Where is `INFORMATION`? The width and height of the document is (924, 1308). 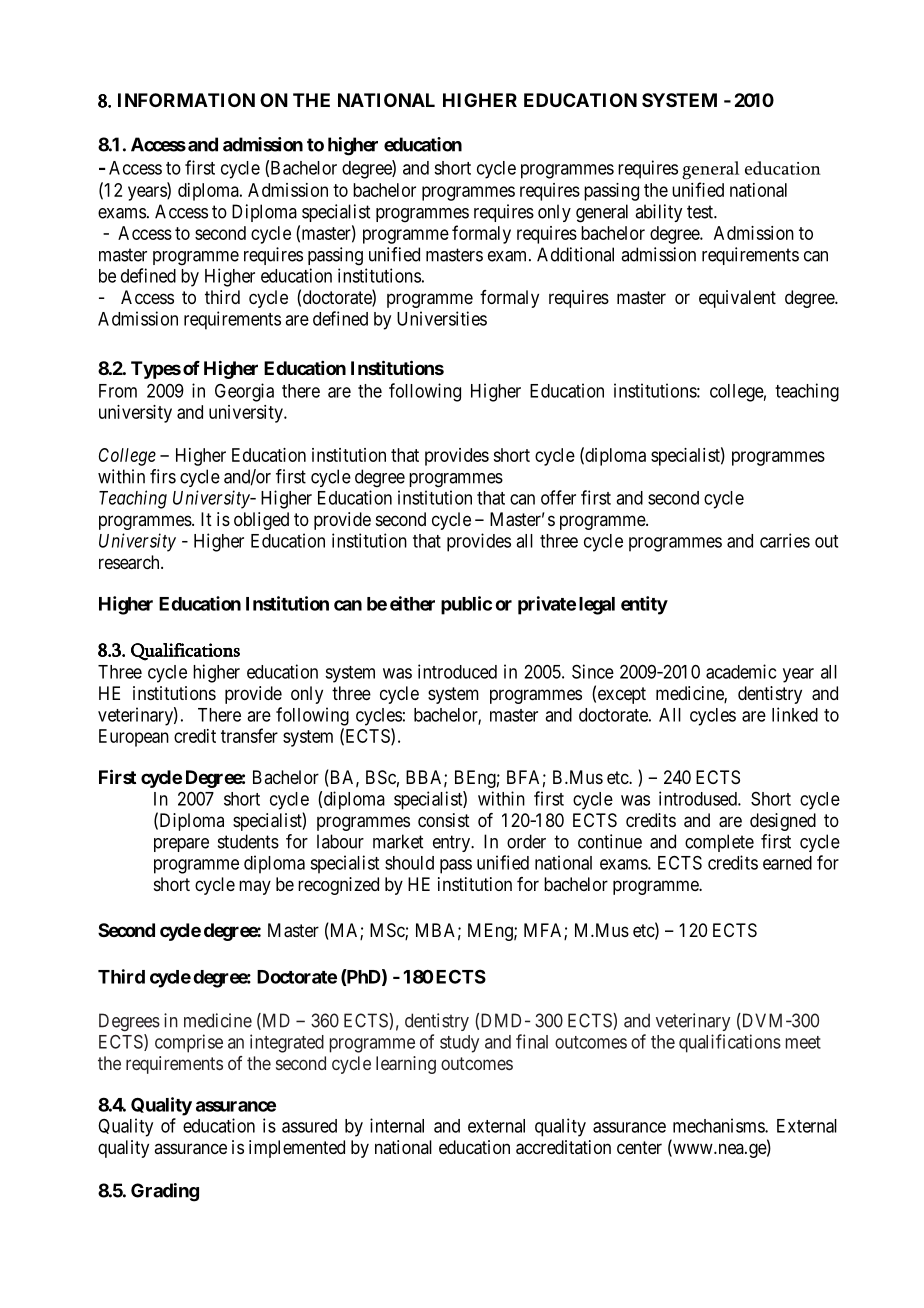
INFORMATION is located at coordinates (186, 100).
